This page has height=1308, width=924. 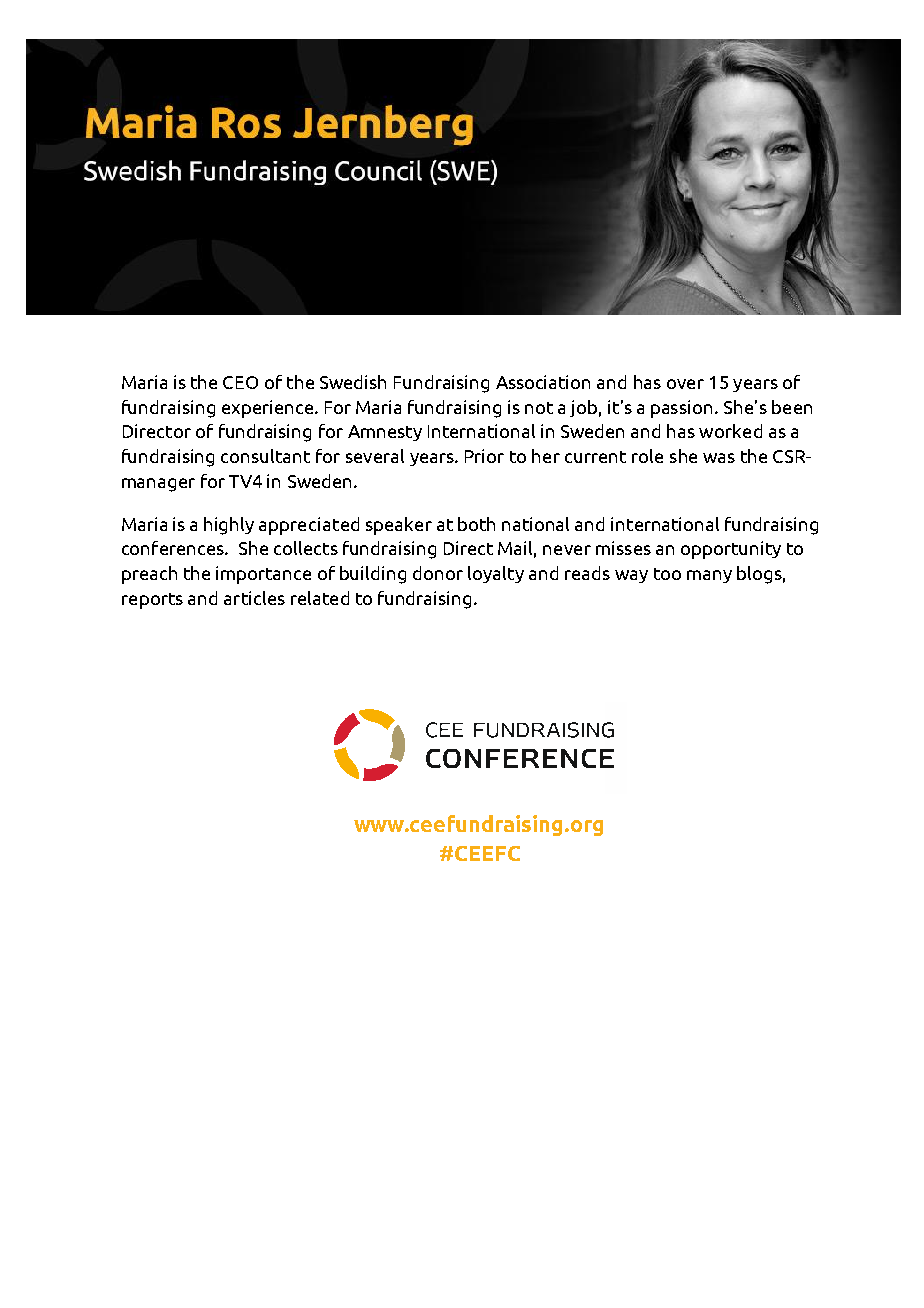 What do you see at coordinates (254, 598) in the page?
I see `articles` at bounding box center [254, 598].
